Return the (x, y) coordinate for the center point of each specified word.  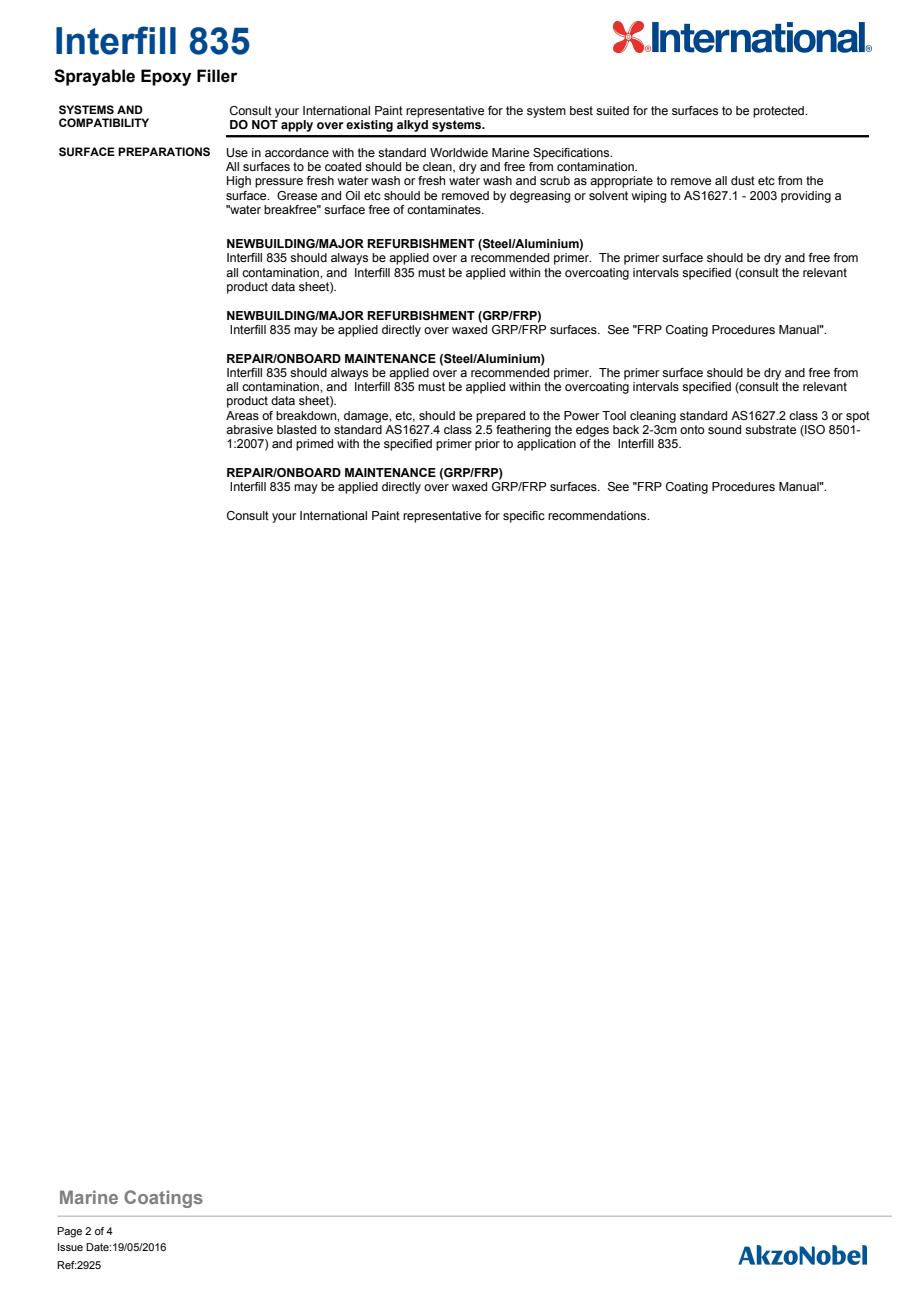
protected (779, 112)
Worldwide (459, 152)
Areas (242, 415)
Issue (70, 1247)
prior (487, 445)
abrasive (249, 429)
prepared (500, 417)
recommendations (598, 515)
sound (724, 429)
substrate (770, 429)
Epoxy (166, 77)
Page (69, 1232)
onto (692, 429)
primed (314, 445)
